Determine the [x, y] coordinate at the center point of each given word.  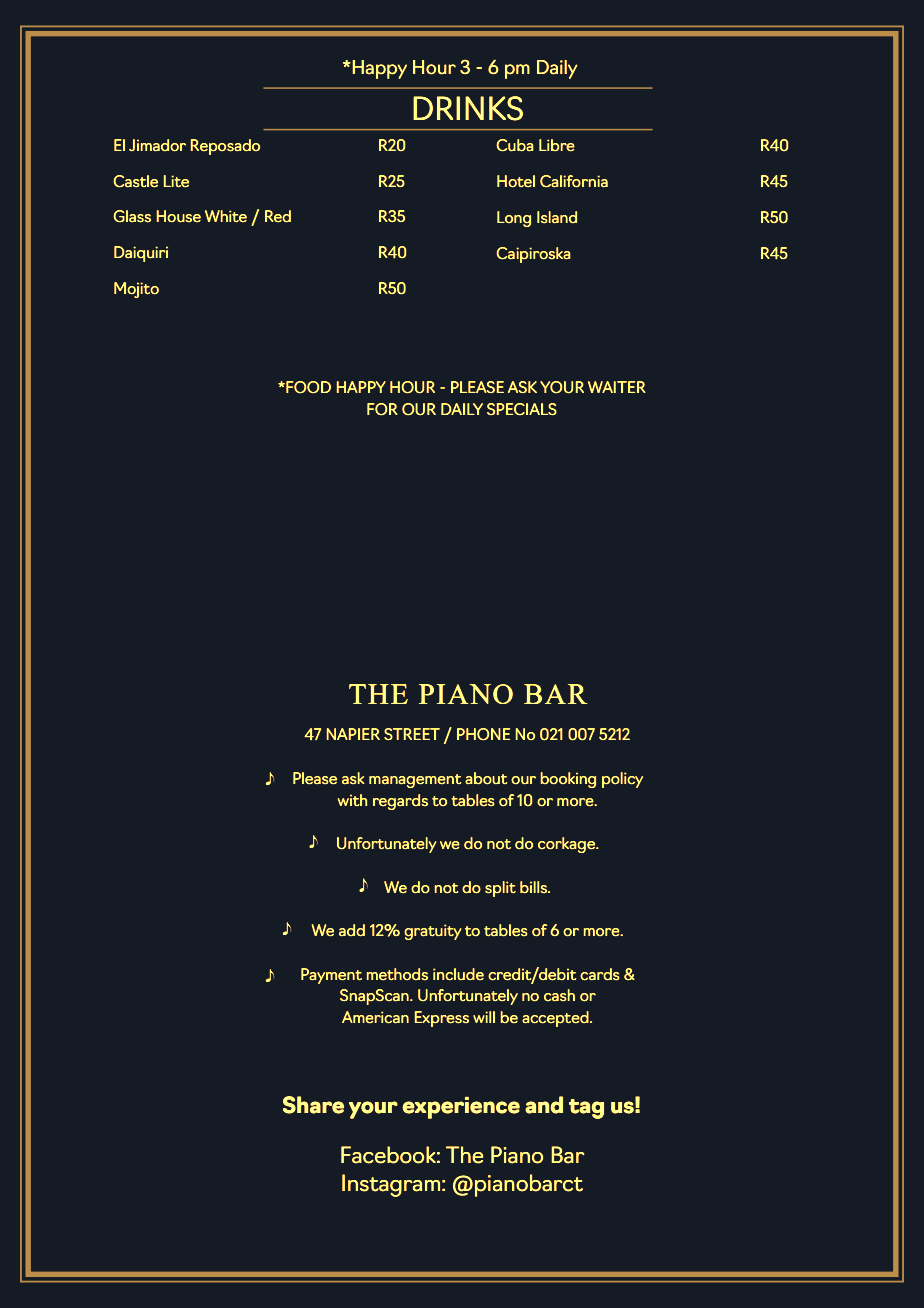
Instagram [392, 1185]
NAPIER [353, 734]
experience [461, 1108]
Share [313, 1105]
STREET [412, 734]
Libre [557, 145]
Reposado [225, 147]
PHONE [483, 734]
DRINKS [468, 108]
